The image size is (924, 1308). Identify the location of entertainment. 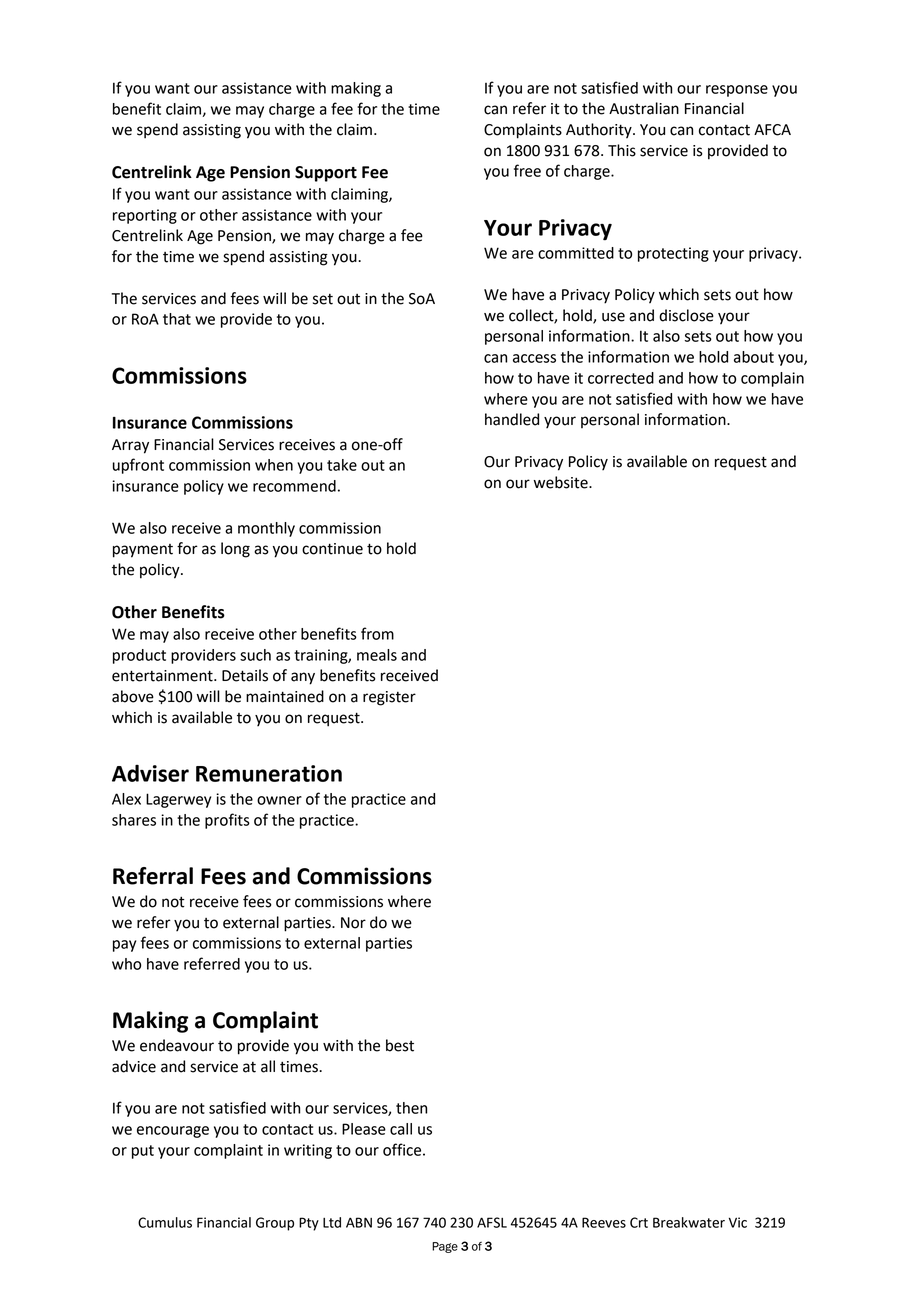
(163, 676).
